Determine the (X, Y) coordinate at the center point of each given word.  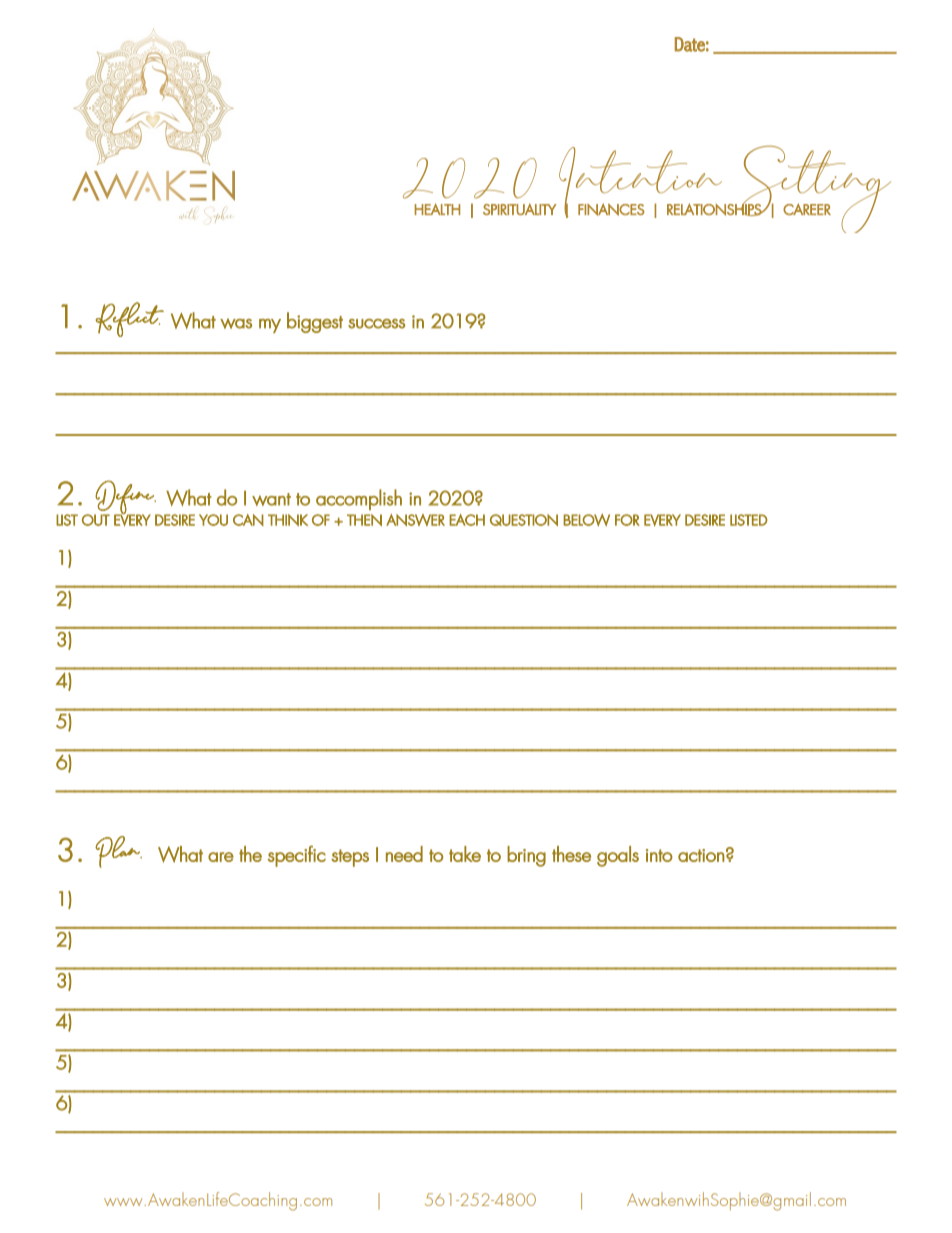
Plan (118, 852)
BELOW (586, 520)
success (376, 324)
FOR (627, 520)
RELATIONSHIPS (715, 209)
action (701, 855)
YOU (213, 520)
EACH (467, 520)
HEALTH (437, 209)
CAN (248, 520)
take (465, 854)
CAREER (807, 209)
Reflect (129, 319)
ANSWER (415, 520)
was (236, 323)
